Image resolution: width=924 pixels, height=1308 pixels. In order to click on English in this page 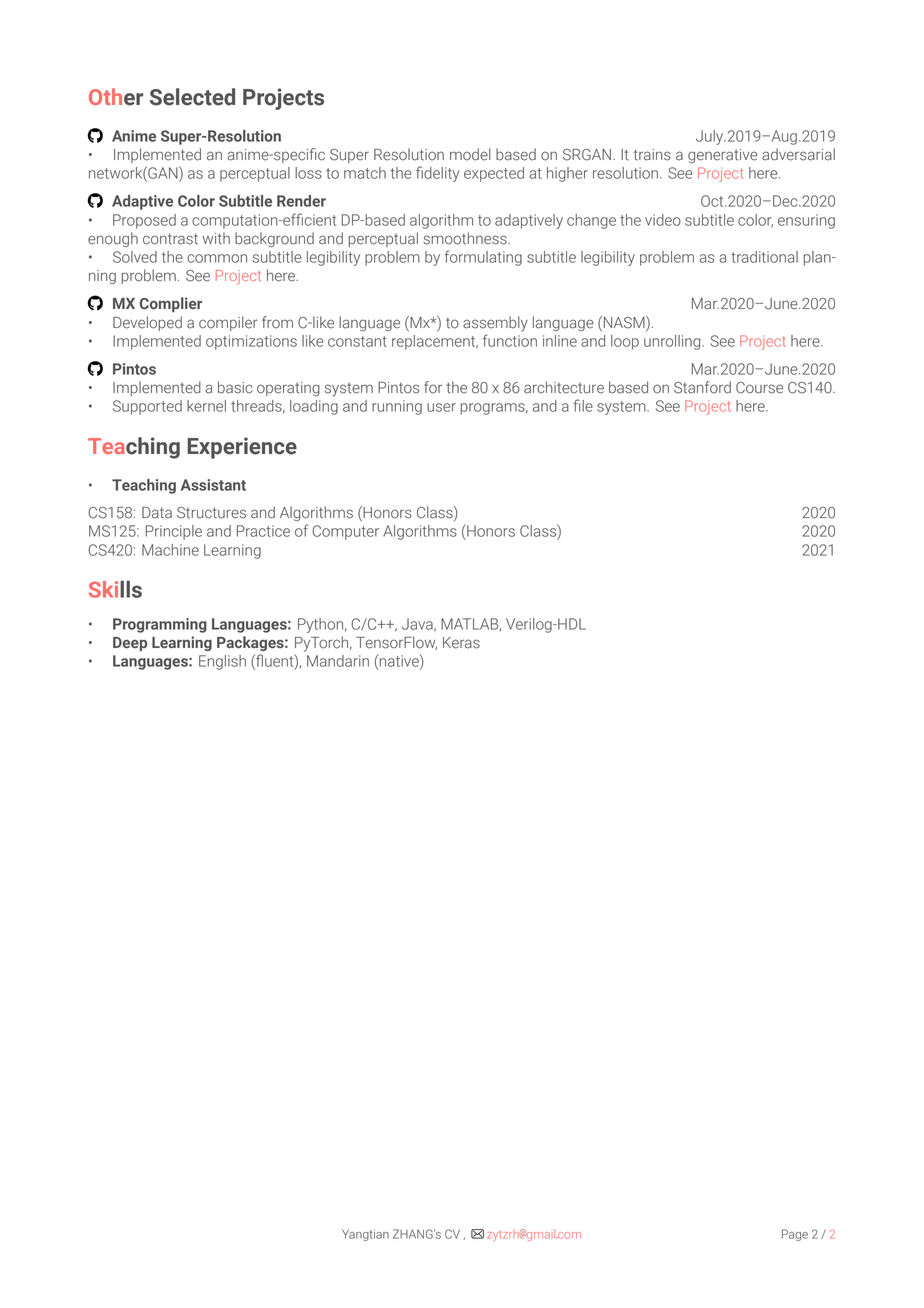, I will do `click(222, 662)`.
